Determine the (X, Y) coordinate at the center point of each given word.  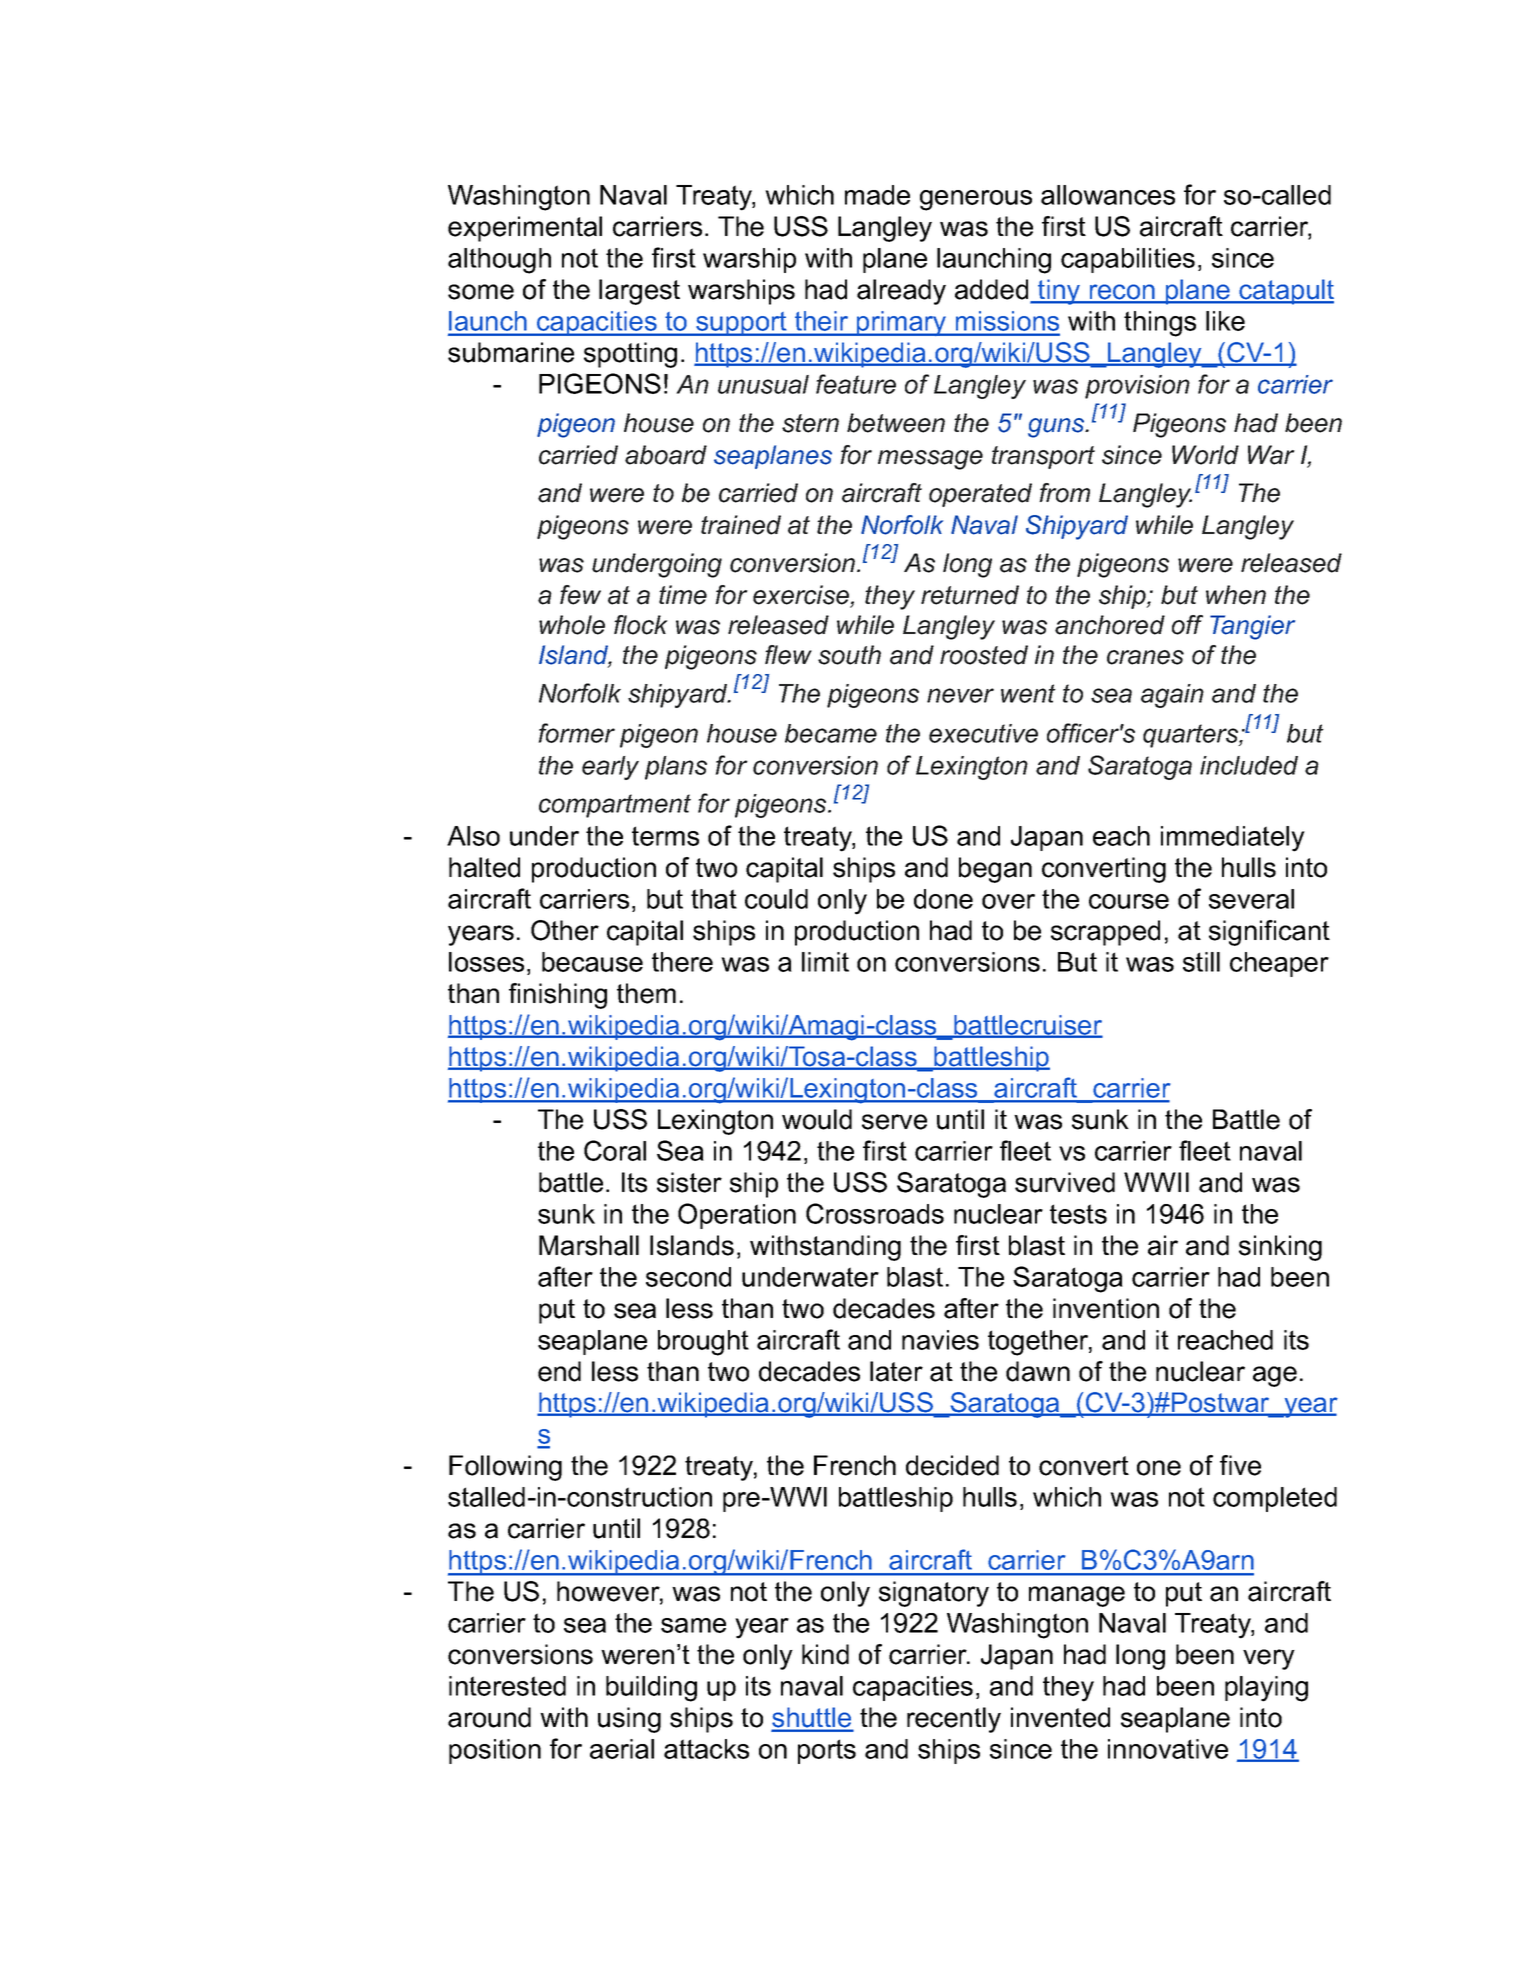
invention (1106, 1308)
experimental (525, 229)
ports (827, 1751)
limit (825, 962)
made (877, 195)
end (559, 1371)
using (629, 1720)
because (592, 962)
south (849, 655)
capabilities (1128, 260)
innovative (1168, 1749)
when (1236, 595)
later (896, 1371)
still (1201, 962)
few (580, 595)
